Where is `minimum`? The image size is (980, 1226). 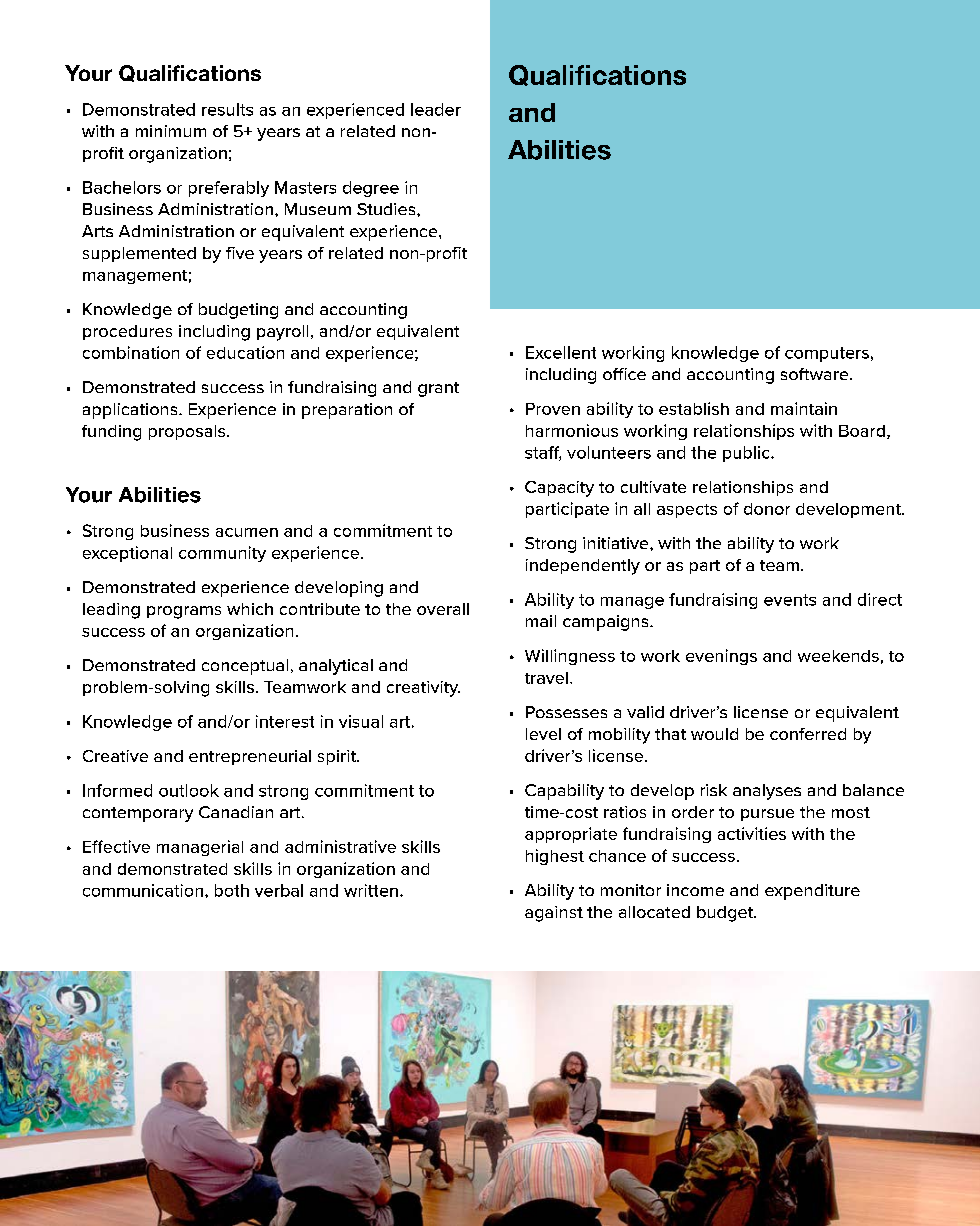 minimum is located at coordinates (171, 131).
